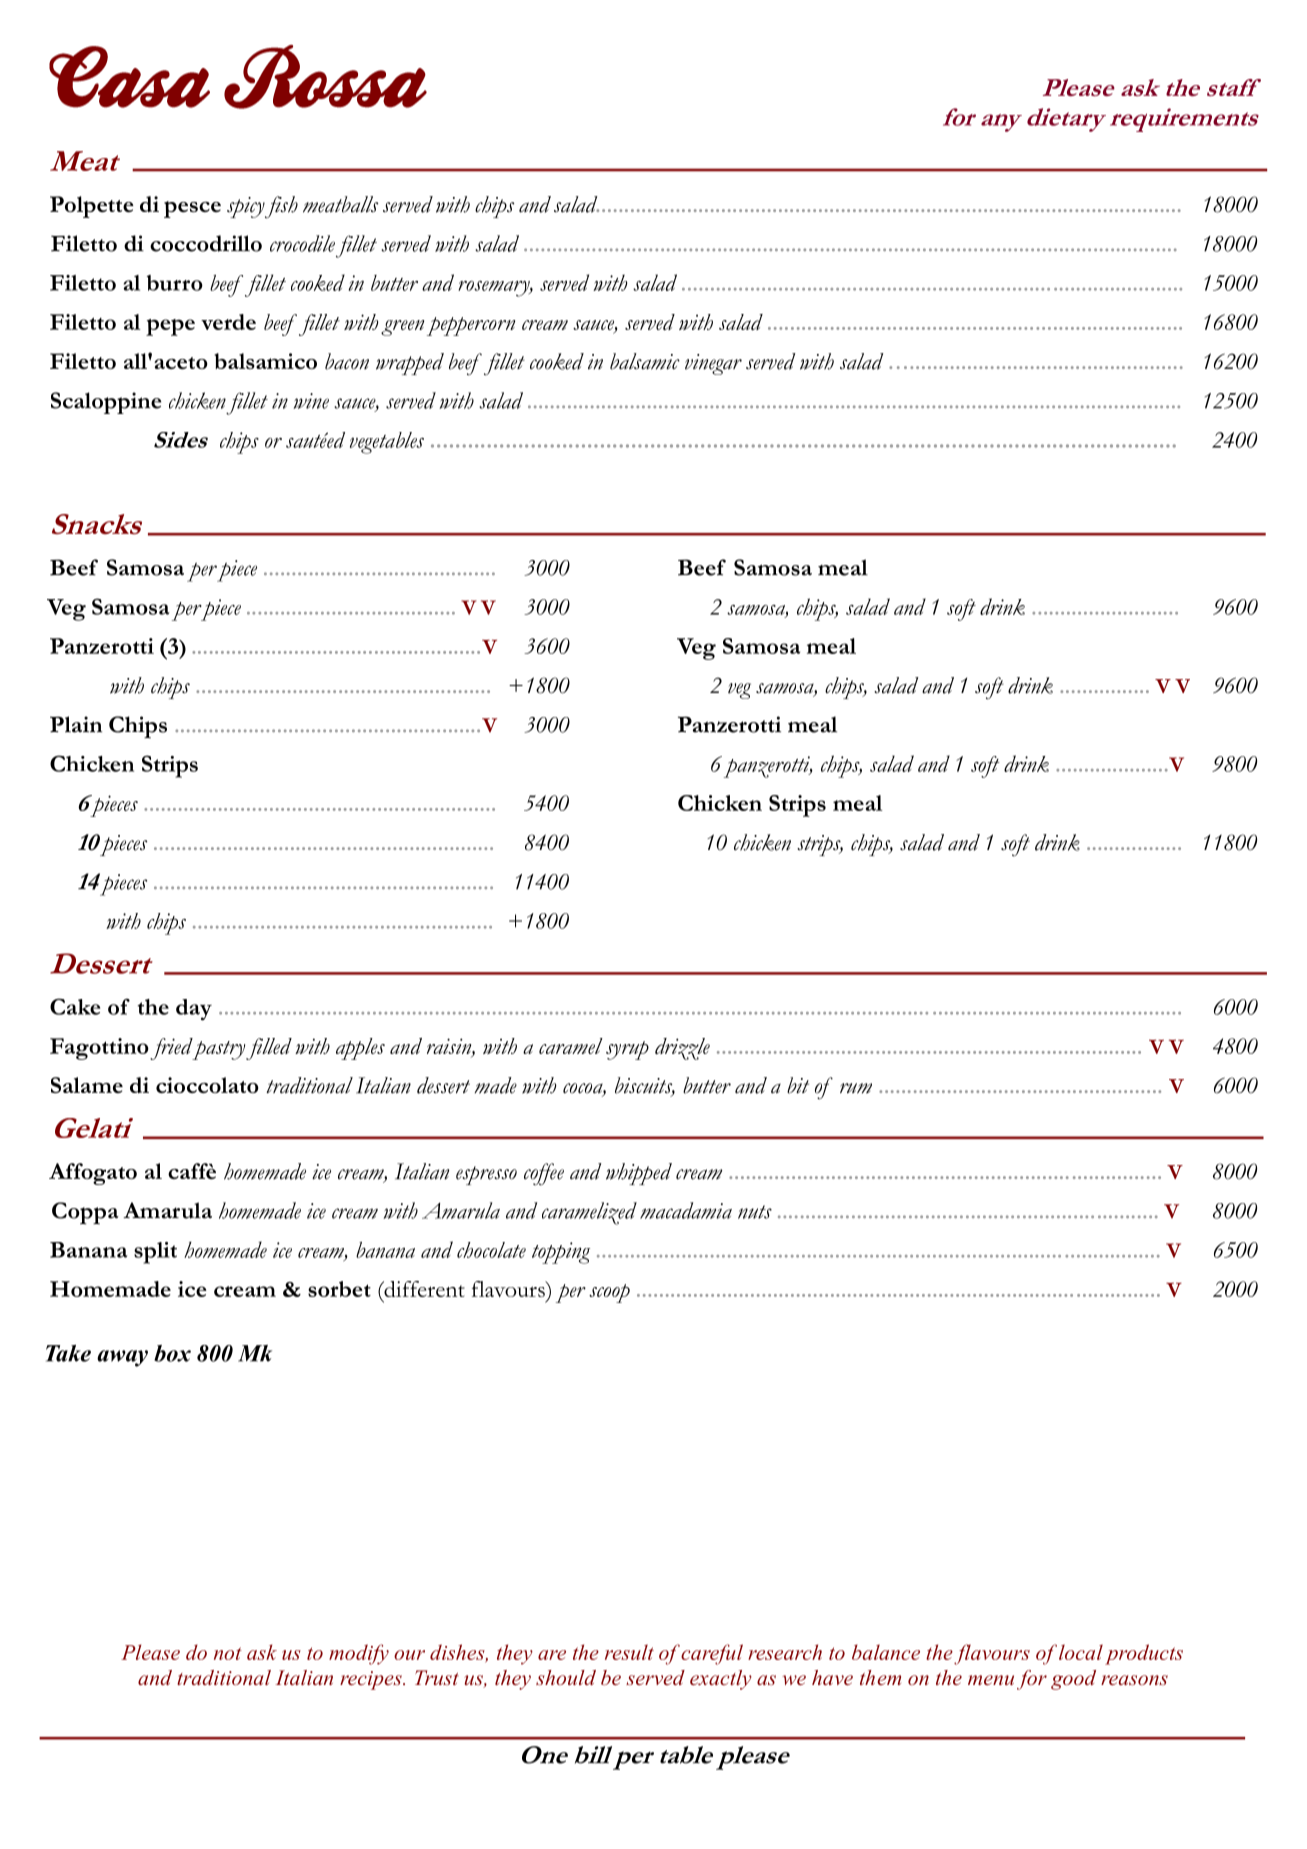  Describe the element at coordinates (991, 1680) in the screenshot. I see `menu` at that location.
